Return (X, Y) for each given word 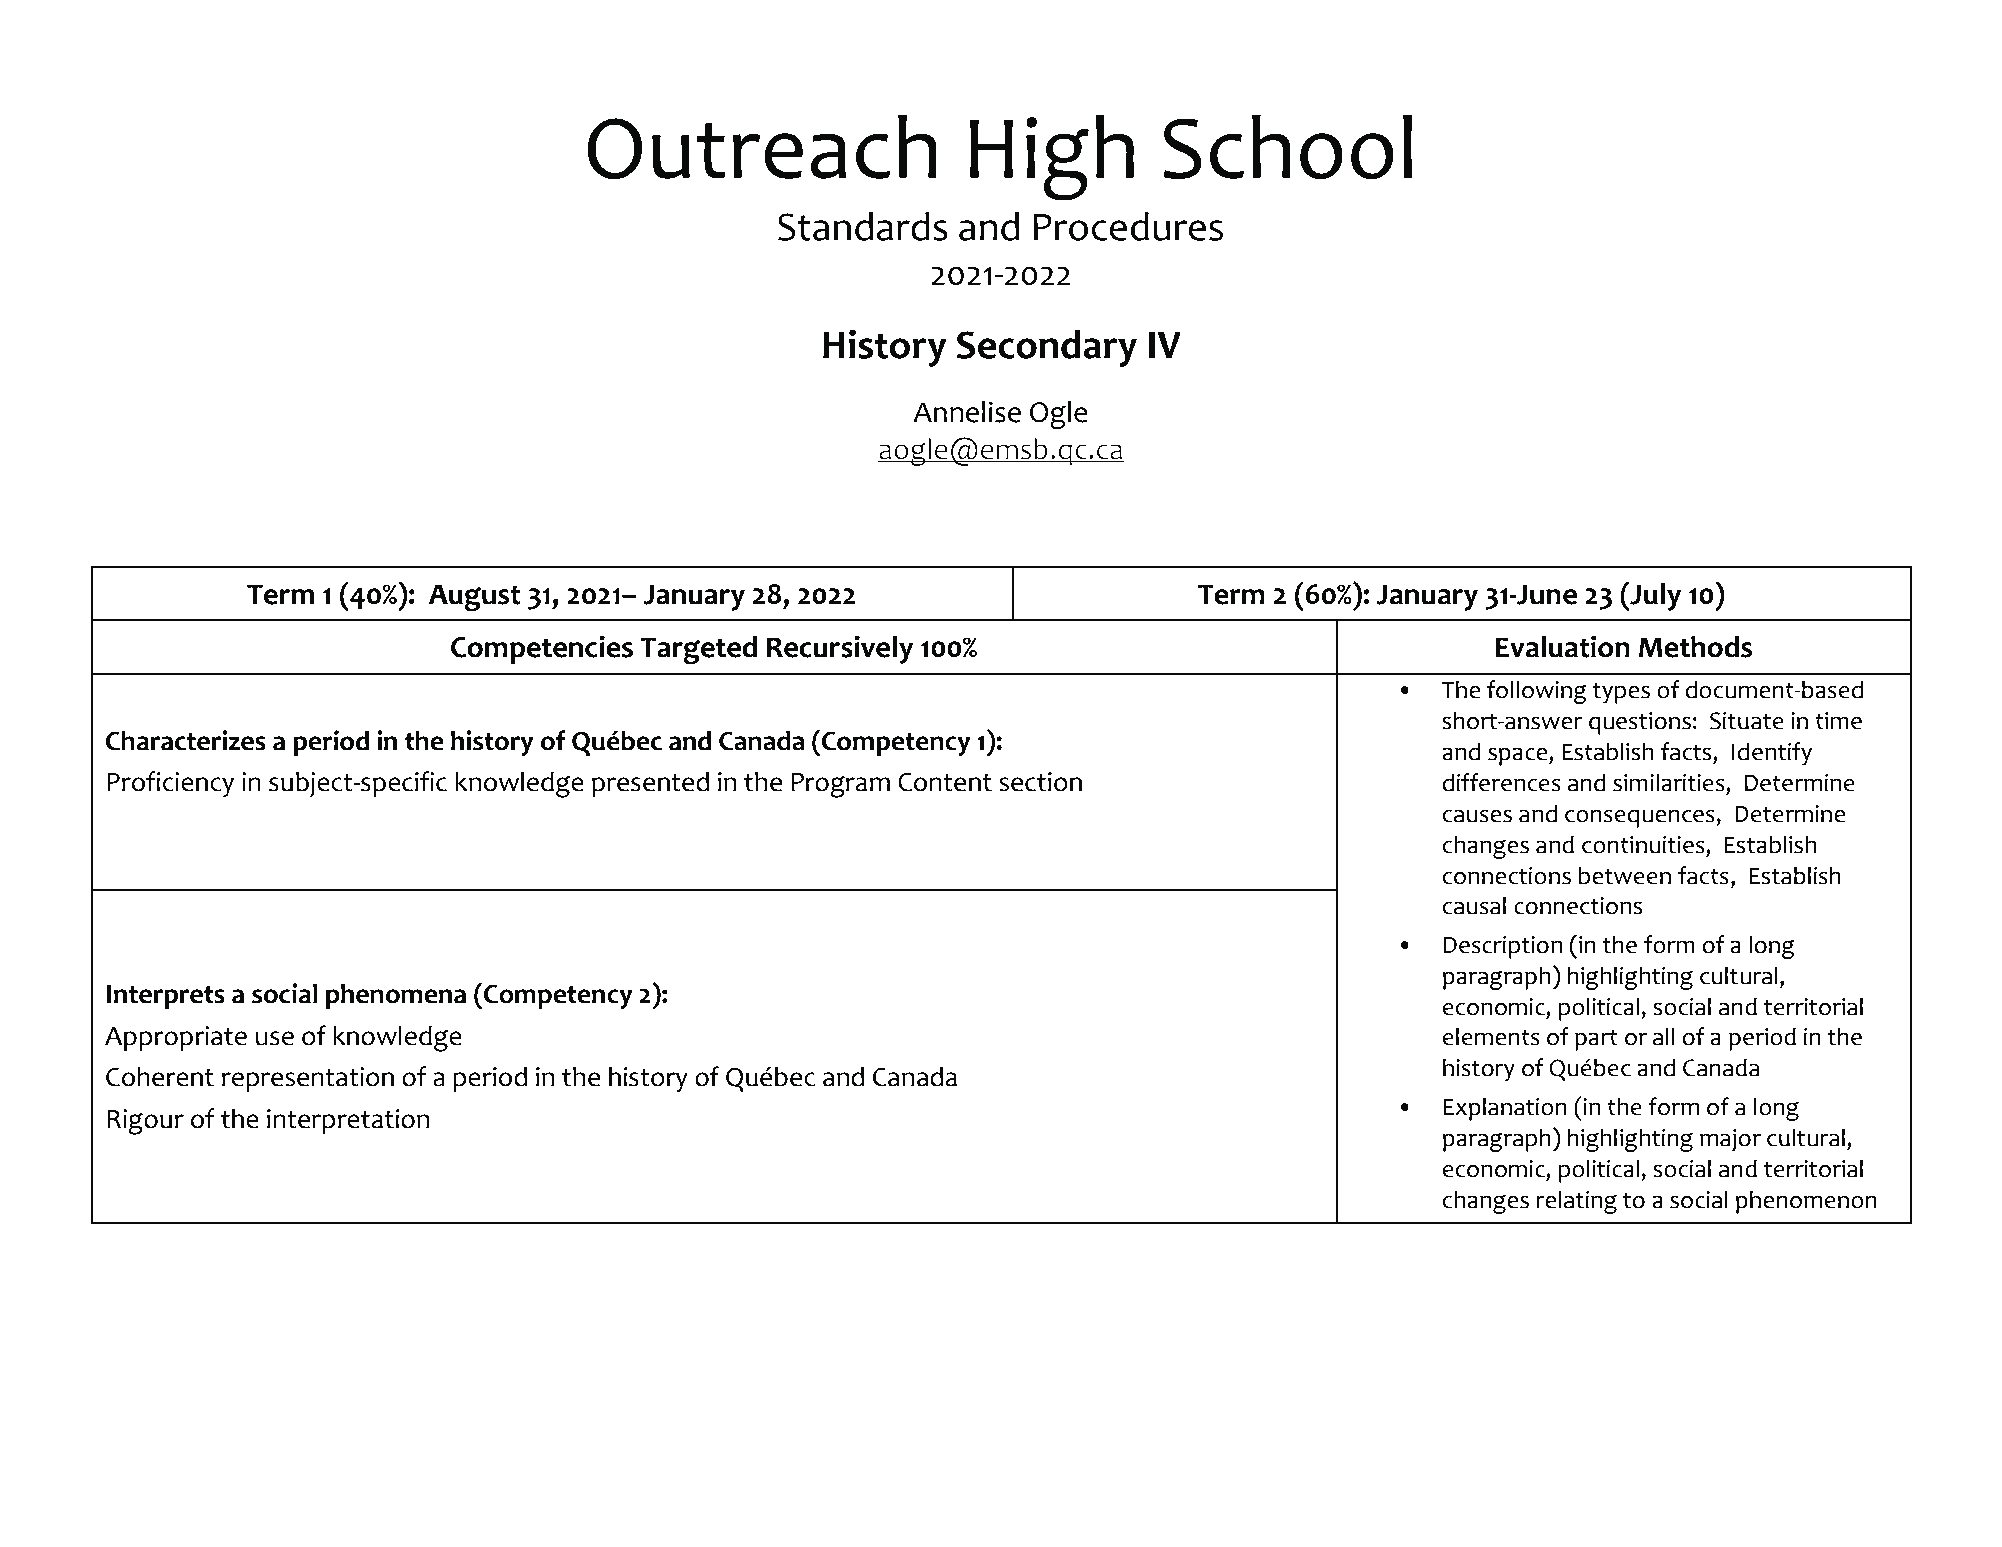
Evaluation (1563, 646)
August (475, 597)
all (1664, 1036)
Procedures (1128, 226)
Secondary (1047, 348)
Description (1503, 947)
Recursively (840, 649)
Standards (863, 226)
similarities (1670, 782)
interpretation (348, 1121)
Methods (1695, 647)
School (1287, 147)
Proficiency (170, 784)
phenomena (395, 996)
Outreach (762, 147)
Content (945, 782)
